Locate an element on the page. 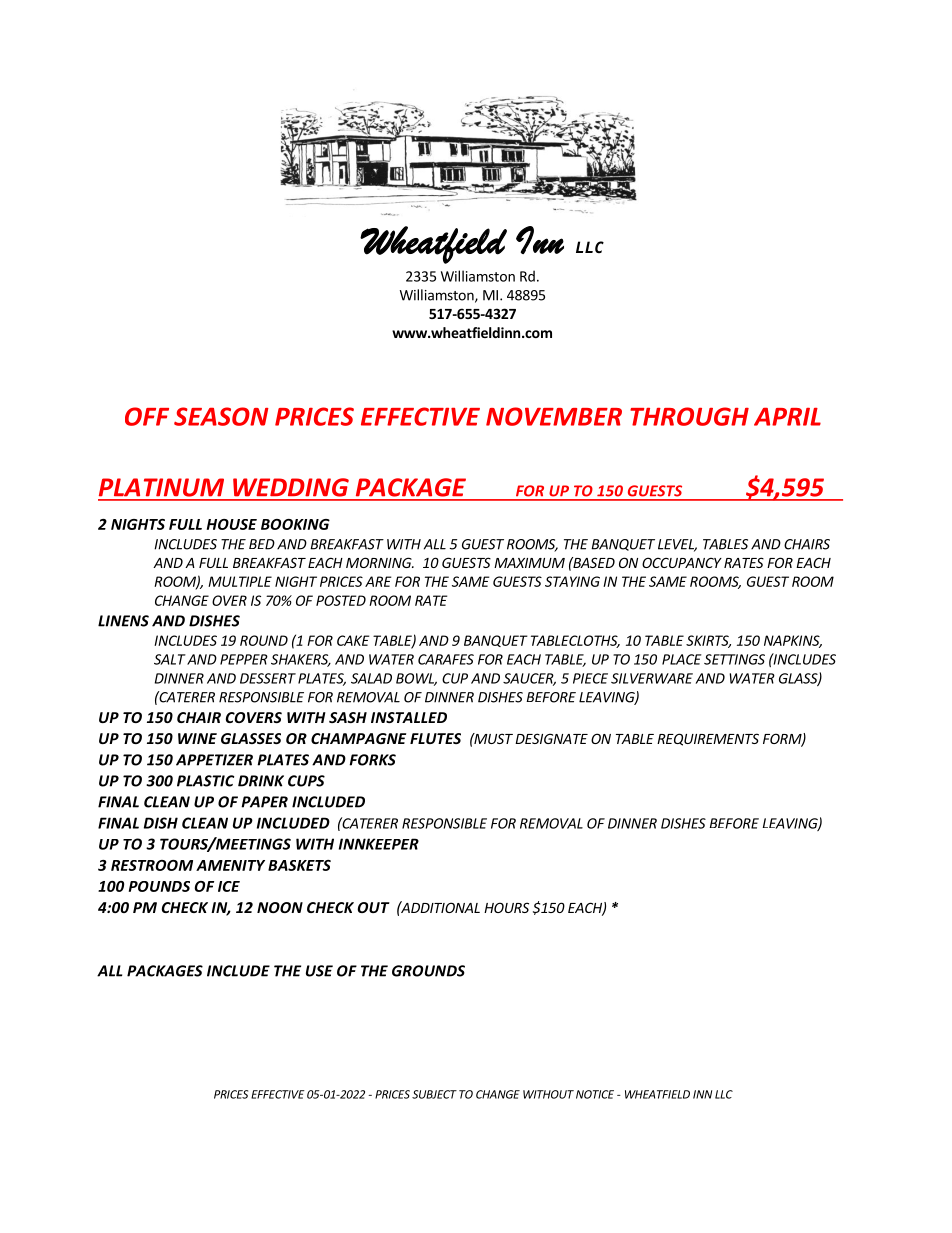  INNKEEPER is located at coordinates (379, 844).
